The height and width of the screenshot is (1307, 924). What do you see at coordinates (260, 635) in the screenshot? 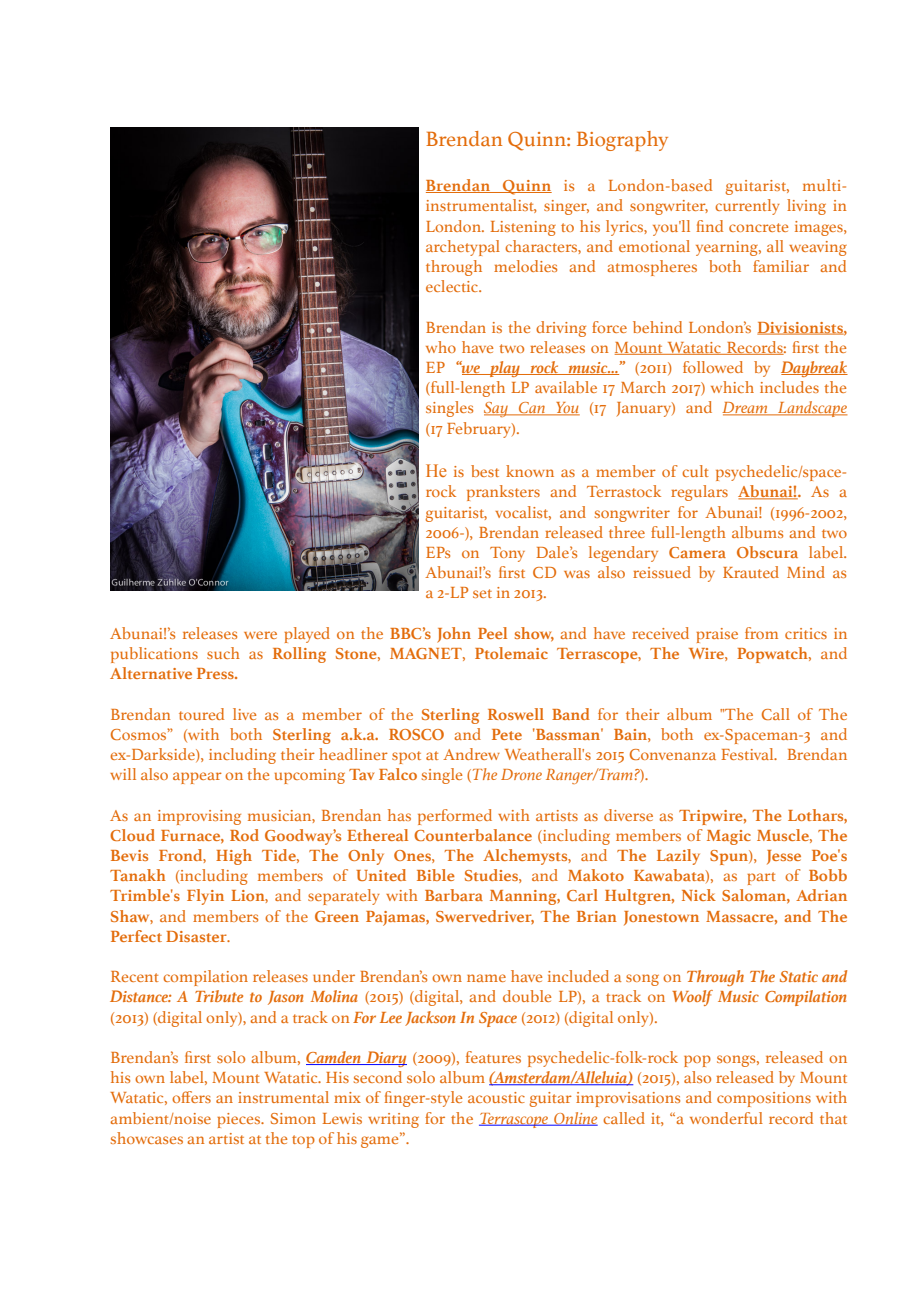
I see `were` at bounding box center [260, 635].
